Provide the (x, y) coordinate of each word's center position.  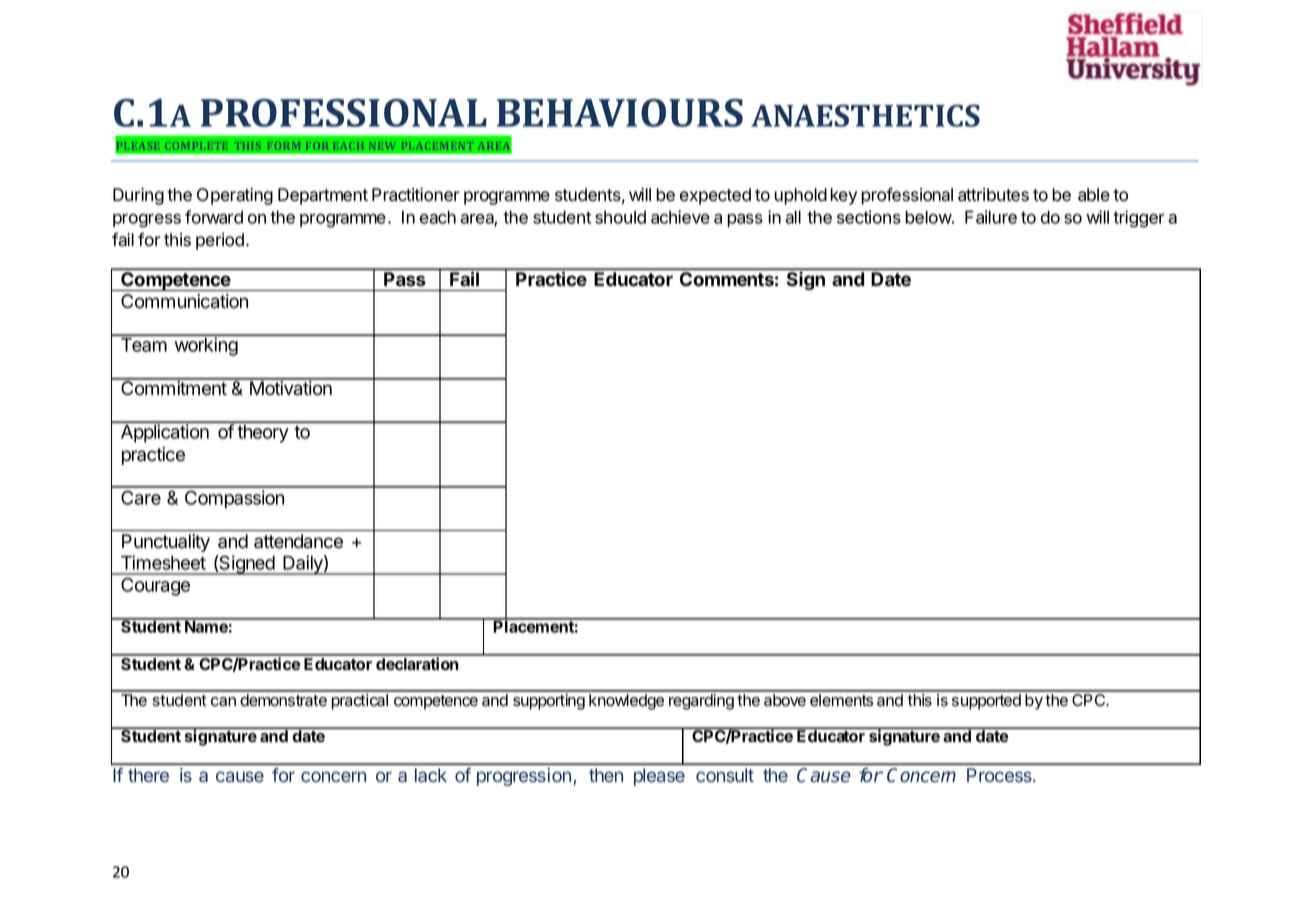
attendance (298, 541)
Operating (235, 196)
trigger (1139, 219)
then (606, 775)
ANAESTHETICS (865, 115)
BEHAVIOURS (620, 113)
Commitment (174, 387)
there (148, 775)
